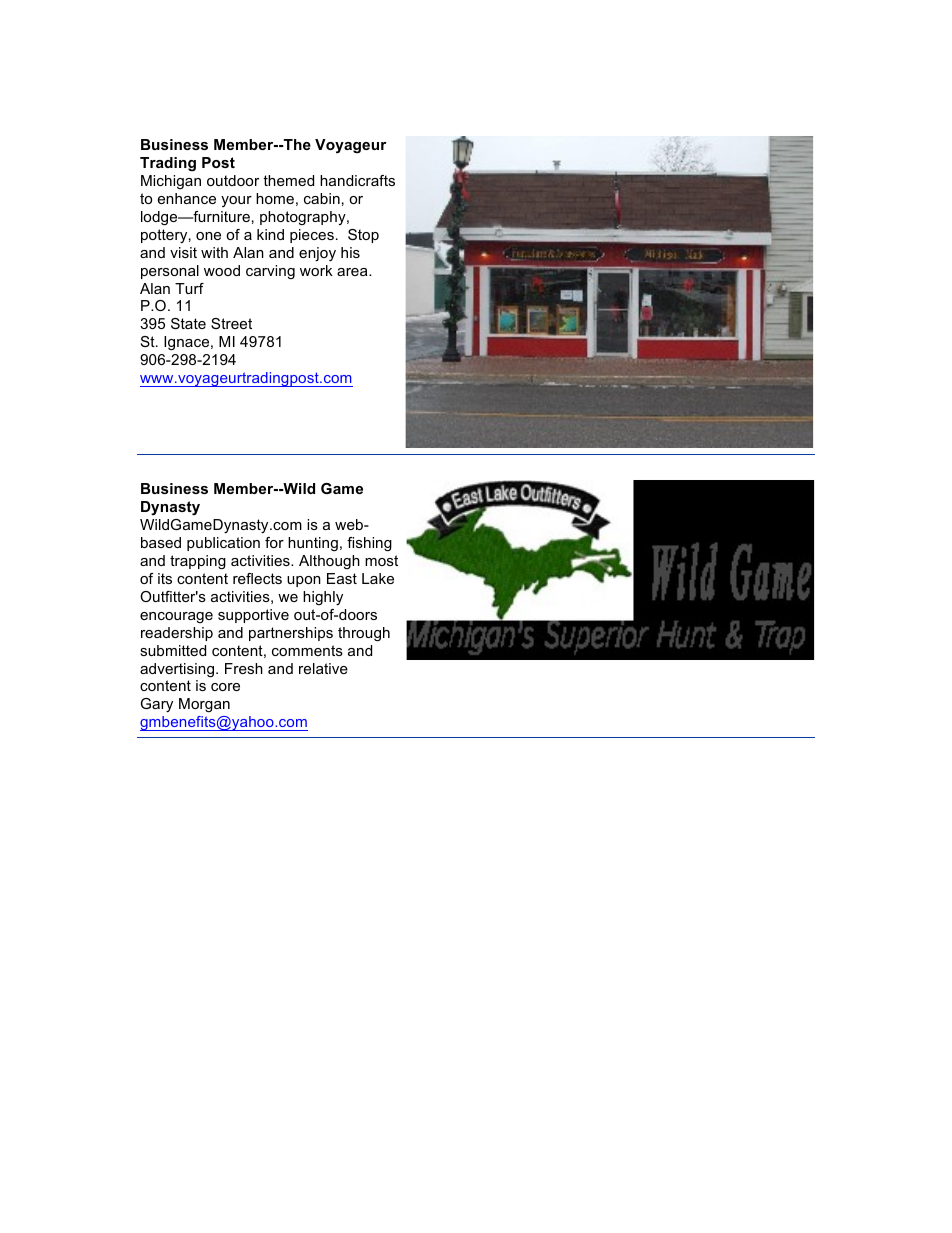 The height and width of the screenshot is (1233, 952). I want to click on Street, so click(231, 323).
